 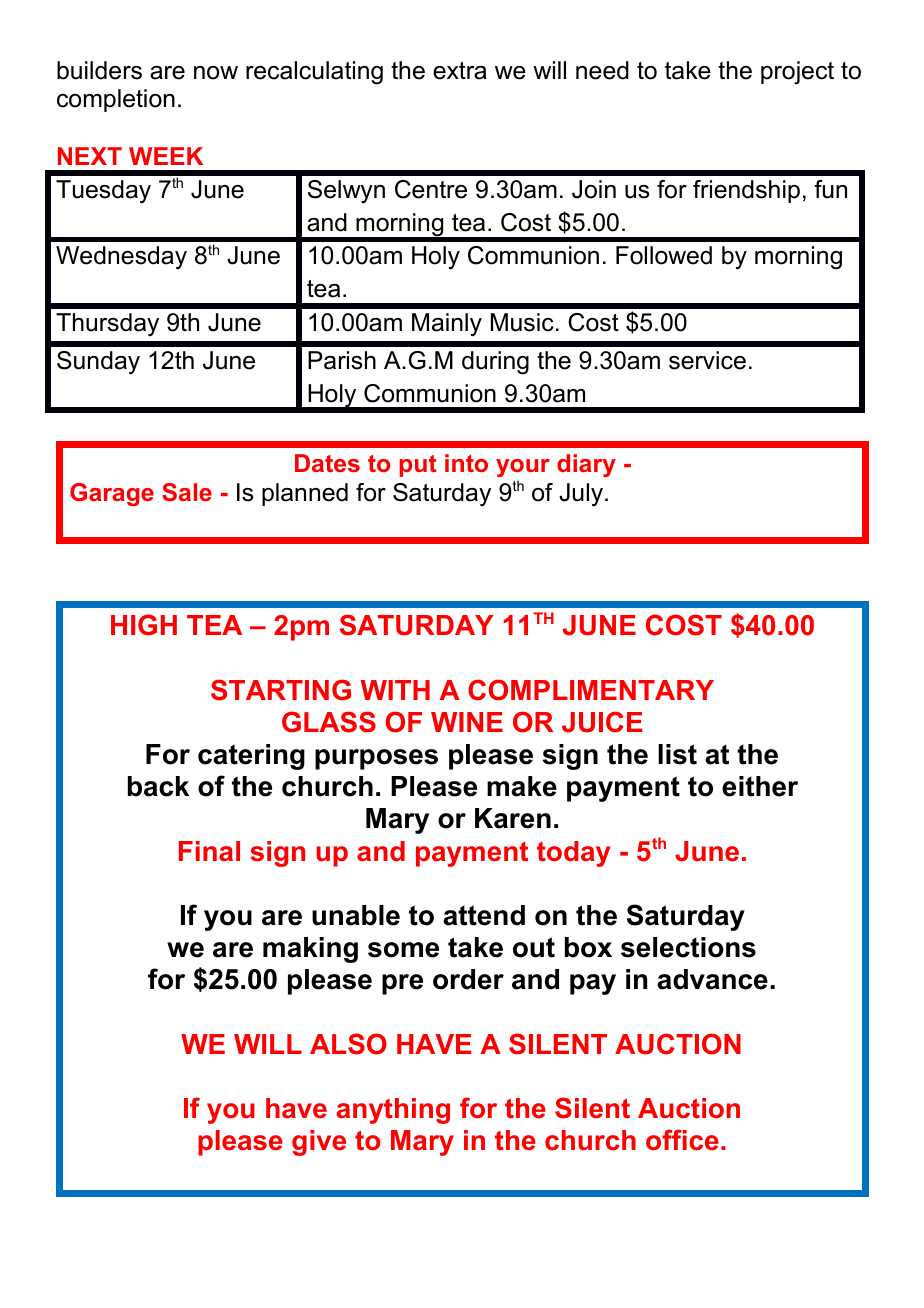 I want to click on Sale, so click(x=187, y=492).
